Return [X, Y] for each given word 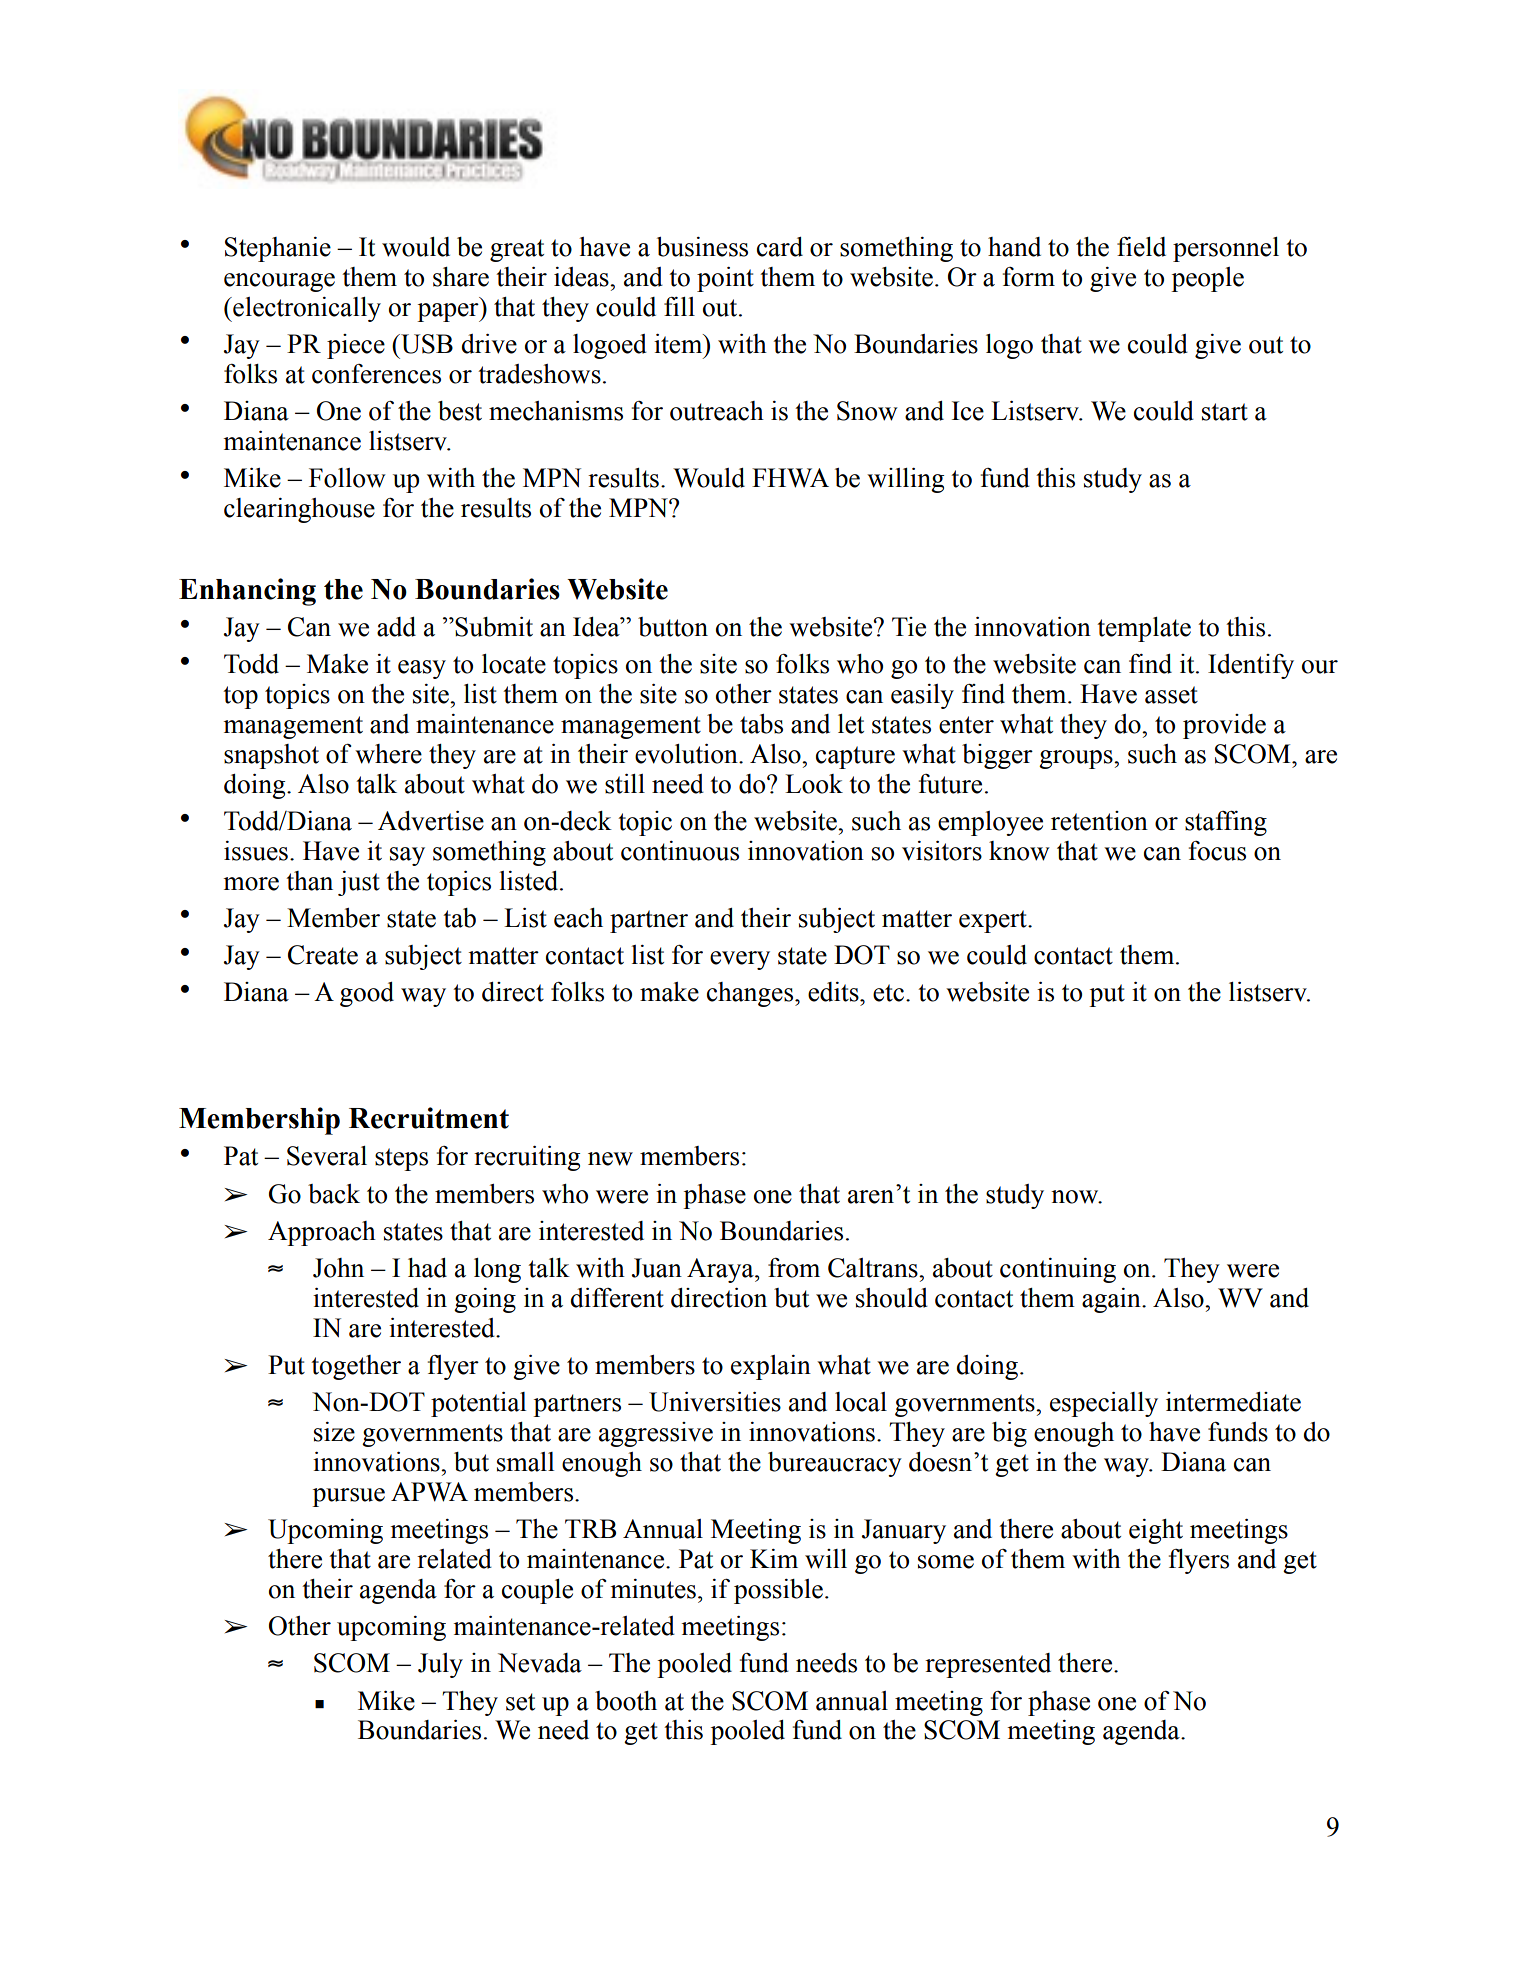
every [740, 960]
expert [994, 921]
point [725, 279]
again [1112, 1300]
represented [988, 1665]
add [396, 627]
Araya [721, 1270]
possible [778, 1591]
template [1144, 629]
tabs [761, 724]
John [338, 1268]
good [367, 994]
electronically [306, 309]
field [1141, 247]
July [440, 1665]
